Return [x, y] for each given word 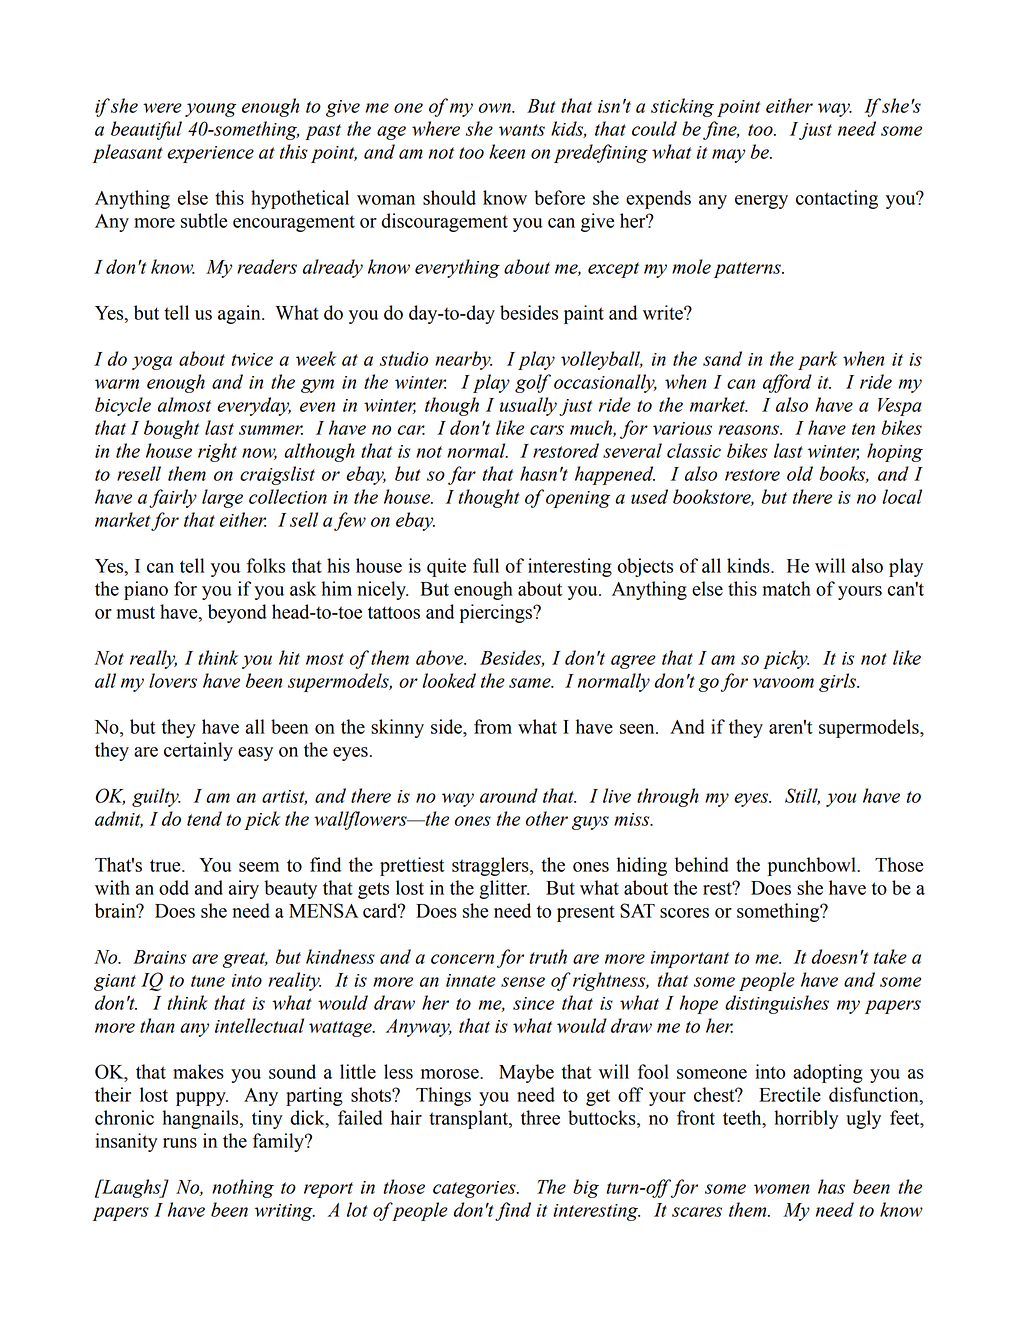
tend [204, 818]
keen [507, 151]
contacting [837, 199]
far [462, 475]
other [547, 818]
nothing [243, 1188]
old [800, 473]
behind [702, 864]
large [222, 498]
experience [210, 154]
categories [475, 1189]
